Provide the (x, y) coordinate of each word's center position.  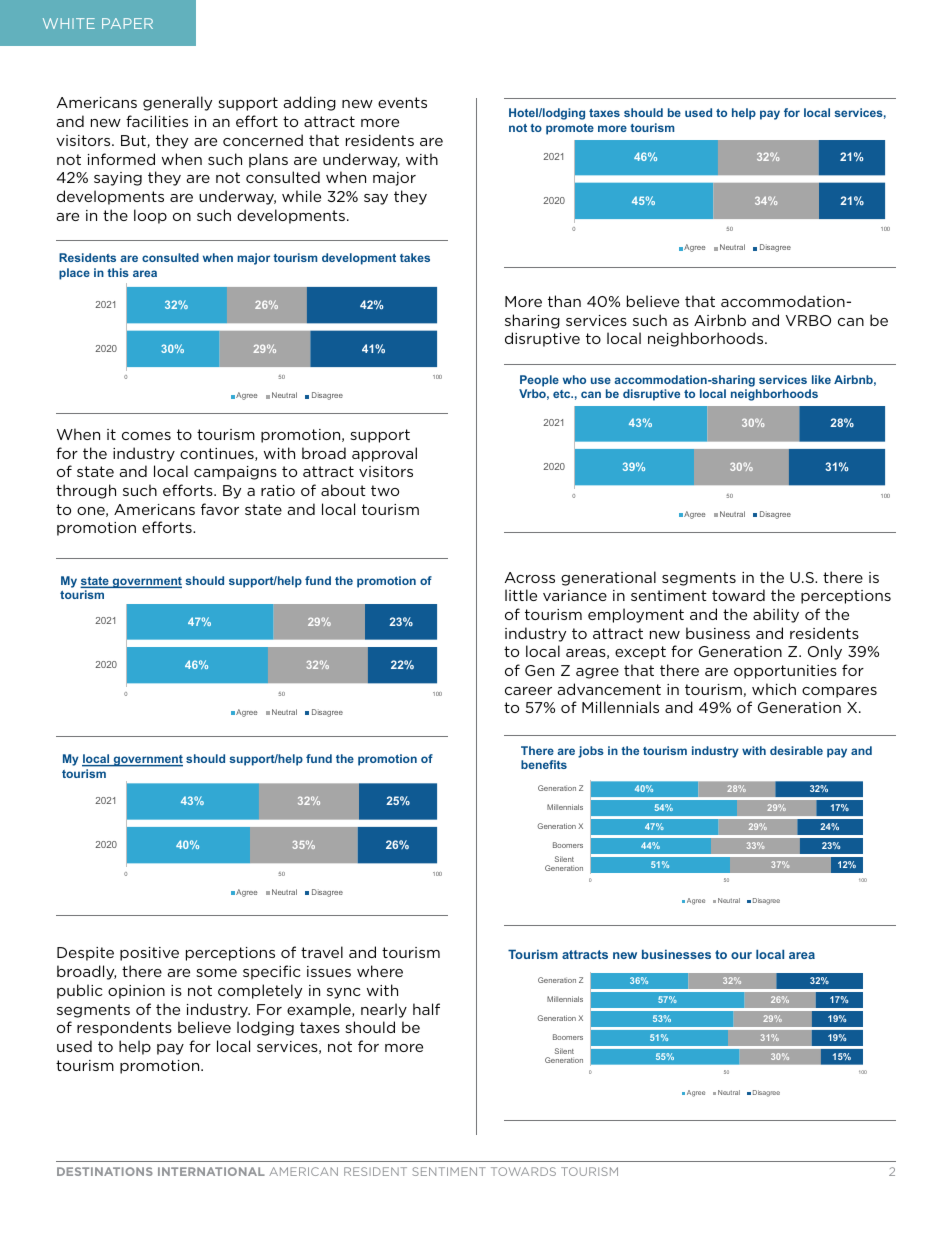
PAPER (127, 23)
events (402, 102)
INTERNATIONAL (211, 1171)
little (521, 595)
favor (220, 509)
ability (776, 615)
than (564, 301)
